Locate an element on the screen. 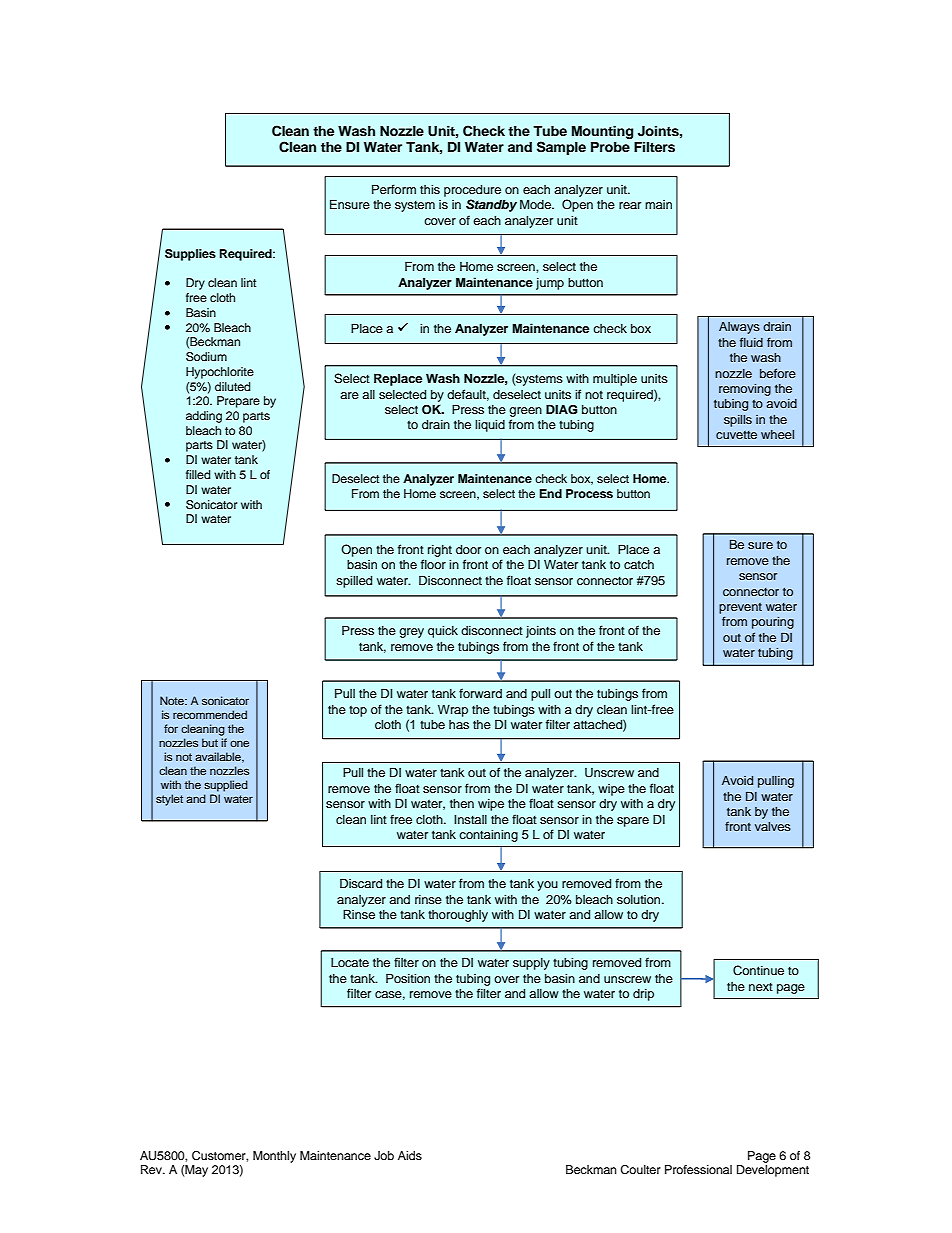  liquid is located at coordinates (490, 426).
